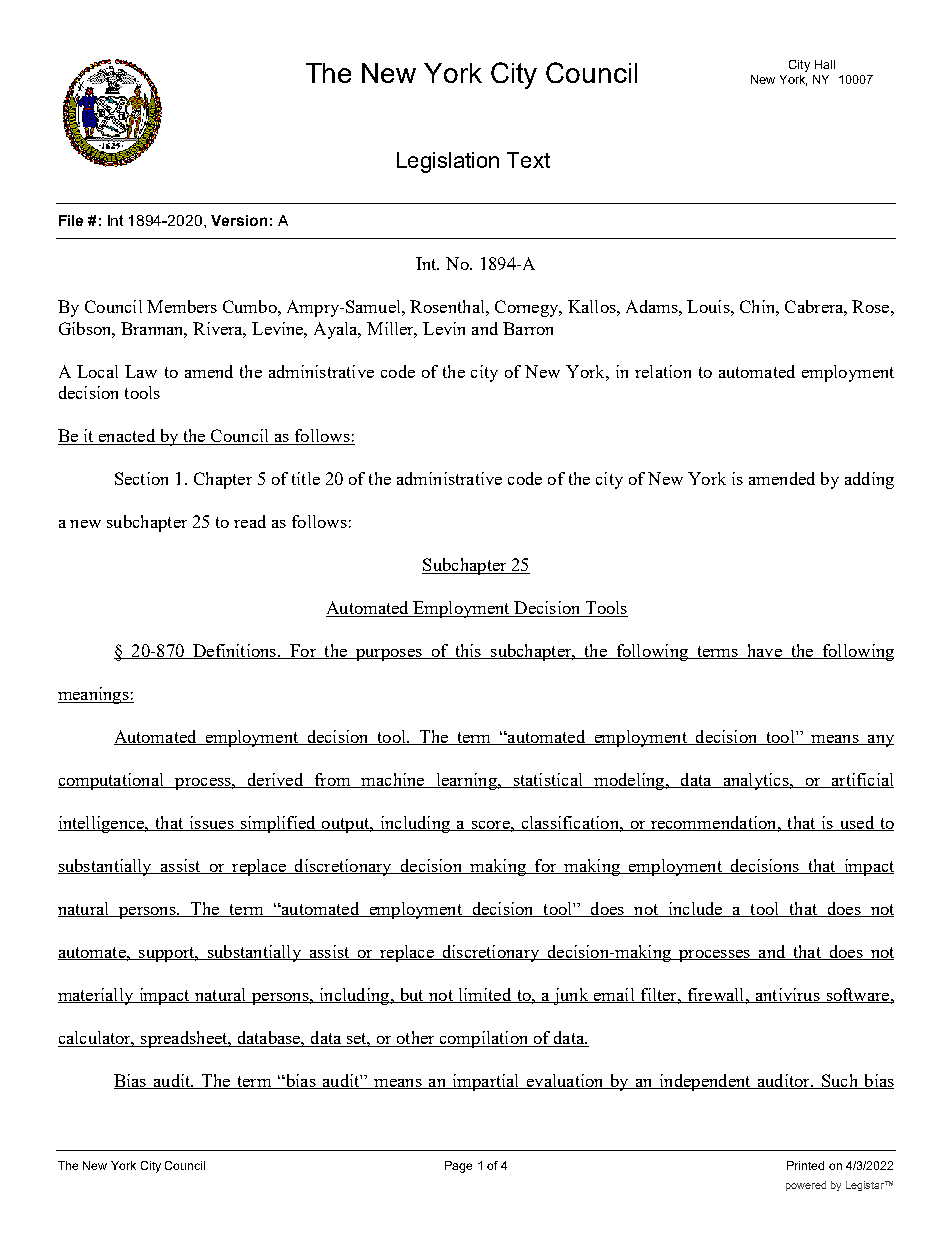  I want to click on Barron, so click(528, 328).
